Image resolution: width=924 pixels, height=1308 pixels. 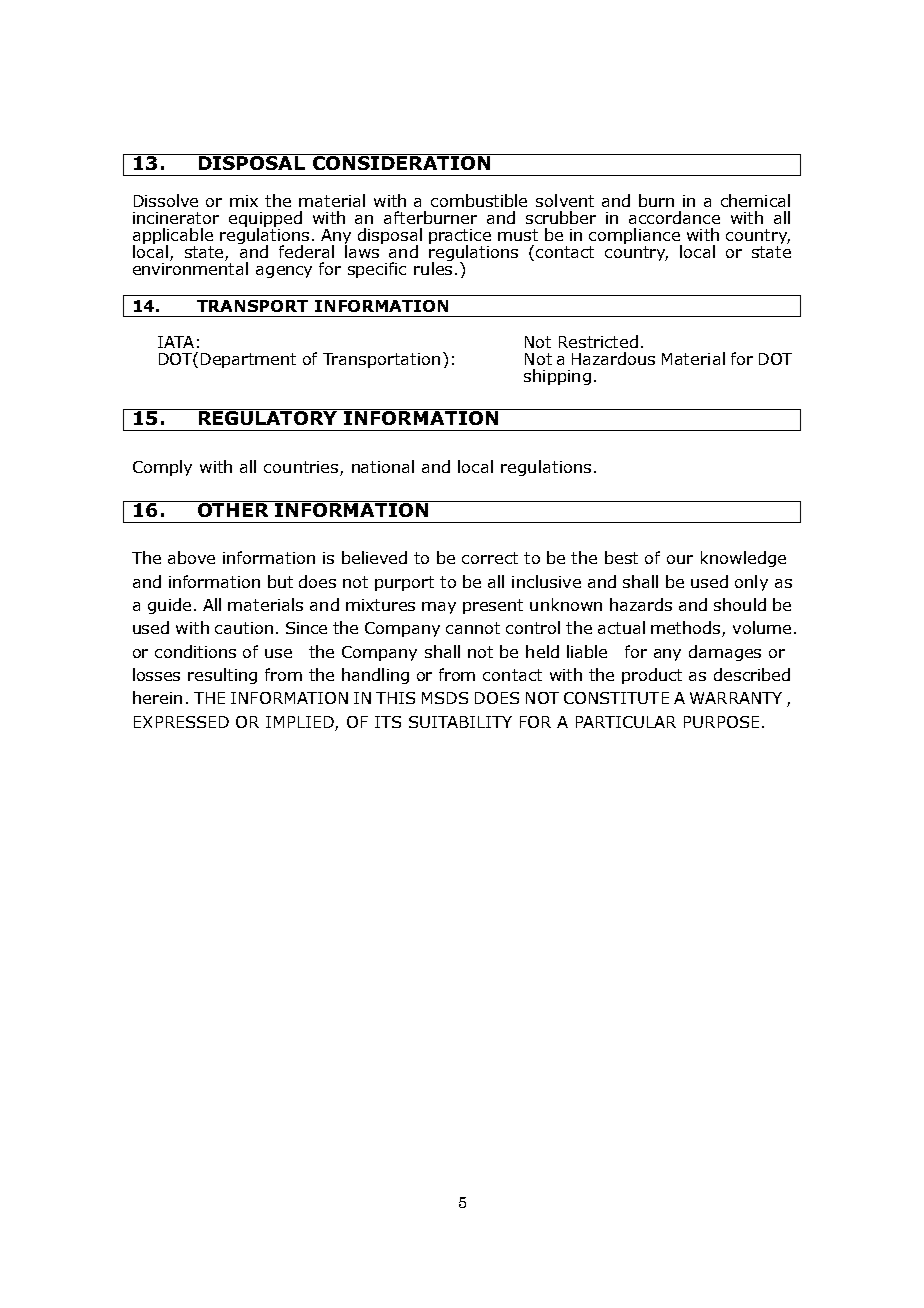 I want to click on OTHER, so click(x=233, y=509).
